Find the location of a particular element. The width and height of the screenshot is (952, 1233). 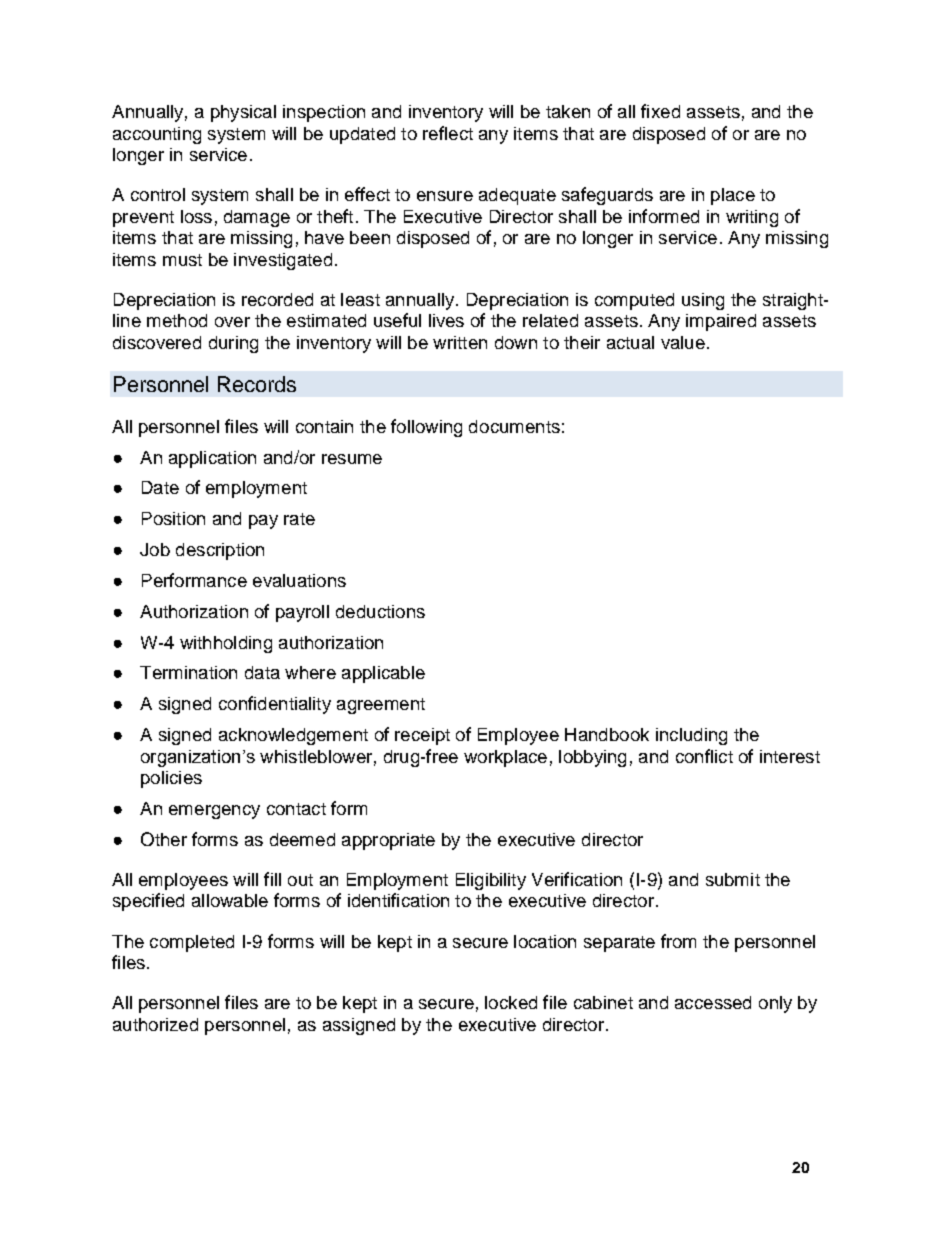

confidentiality is located at coordinates (275, 705).
